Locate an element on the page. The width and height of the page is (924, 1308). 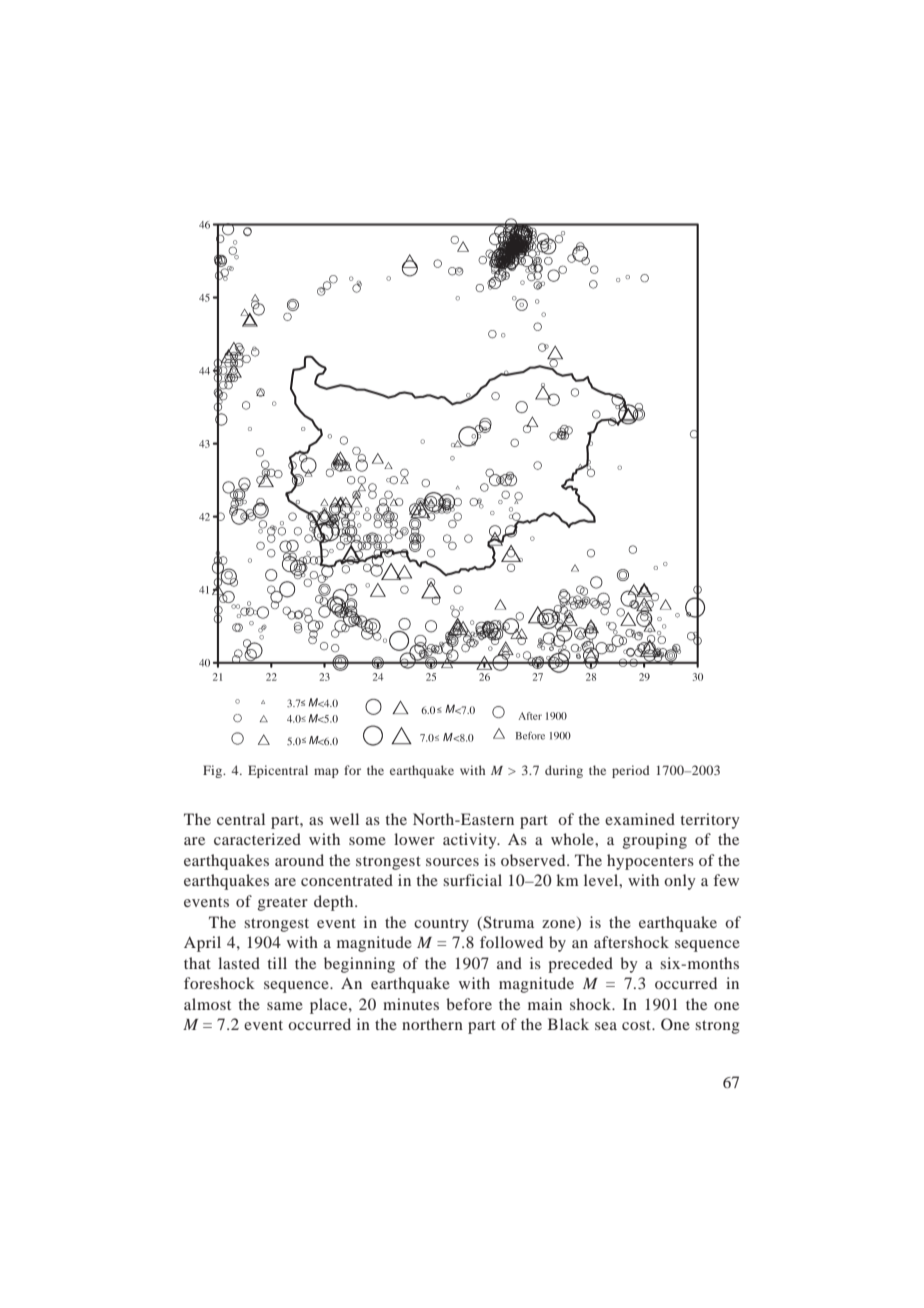
only is located at coordinates (680, 882).
